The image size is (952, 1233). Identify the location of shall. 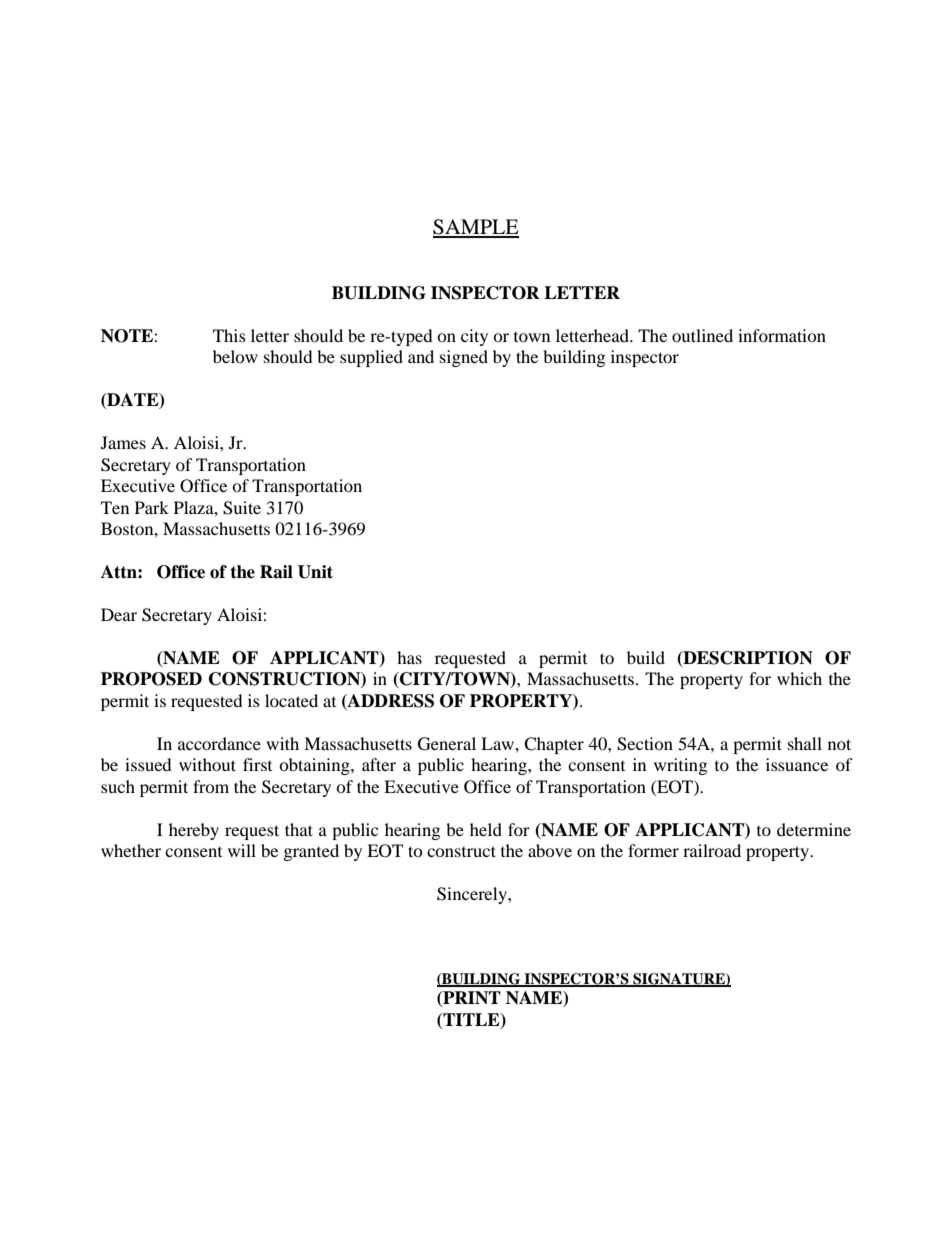
(805, 743).
